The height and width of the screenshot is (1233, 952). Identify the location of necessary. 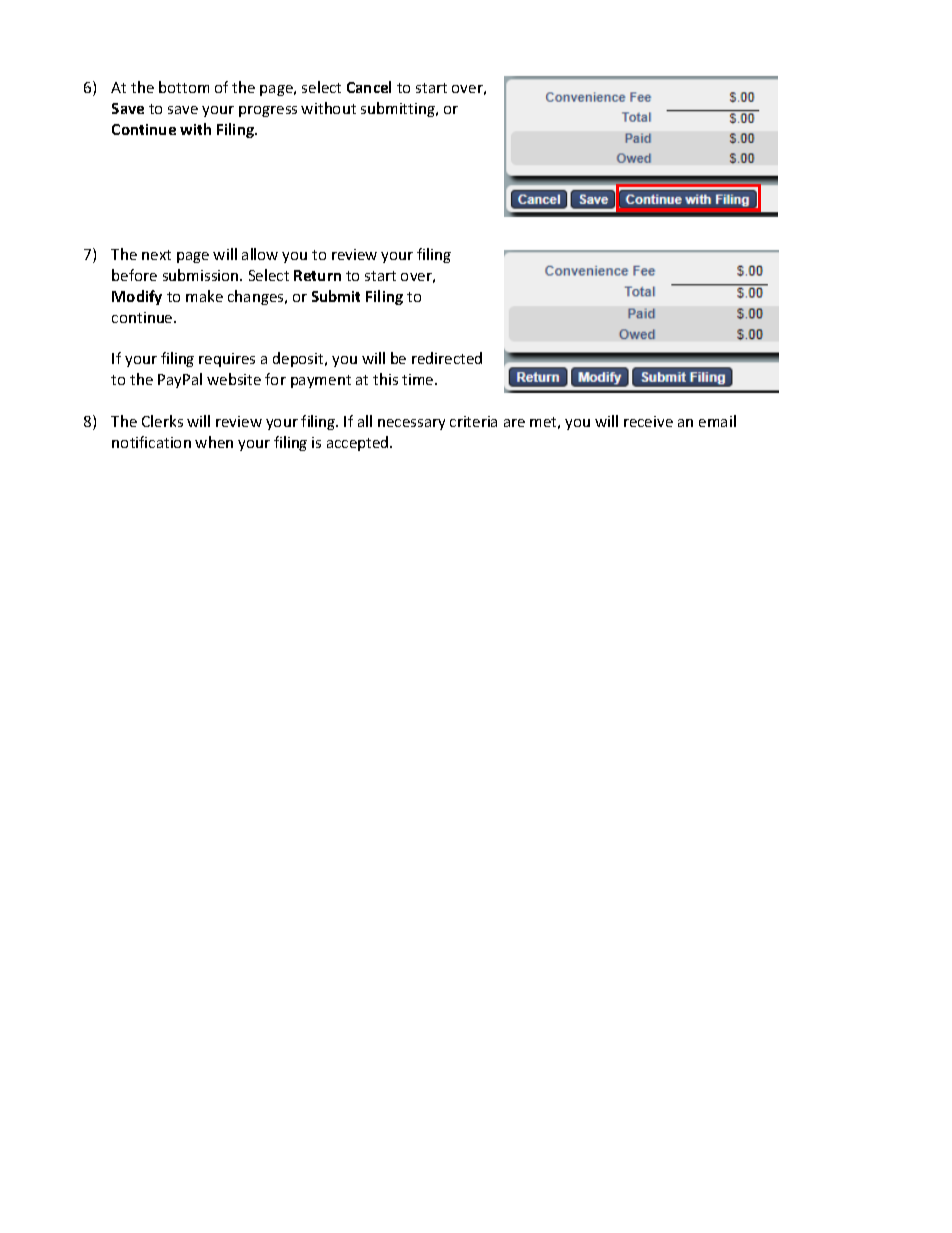
(411, 424).
